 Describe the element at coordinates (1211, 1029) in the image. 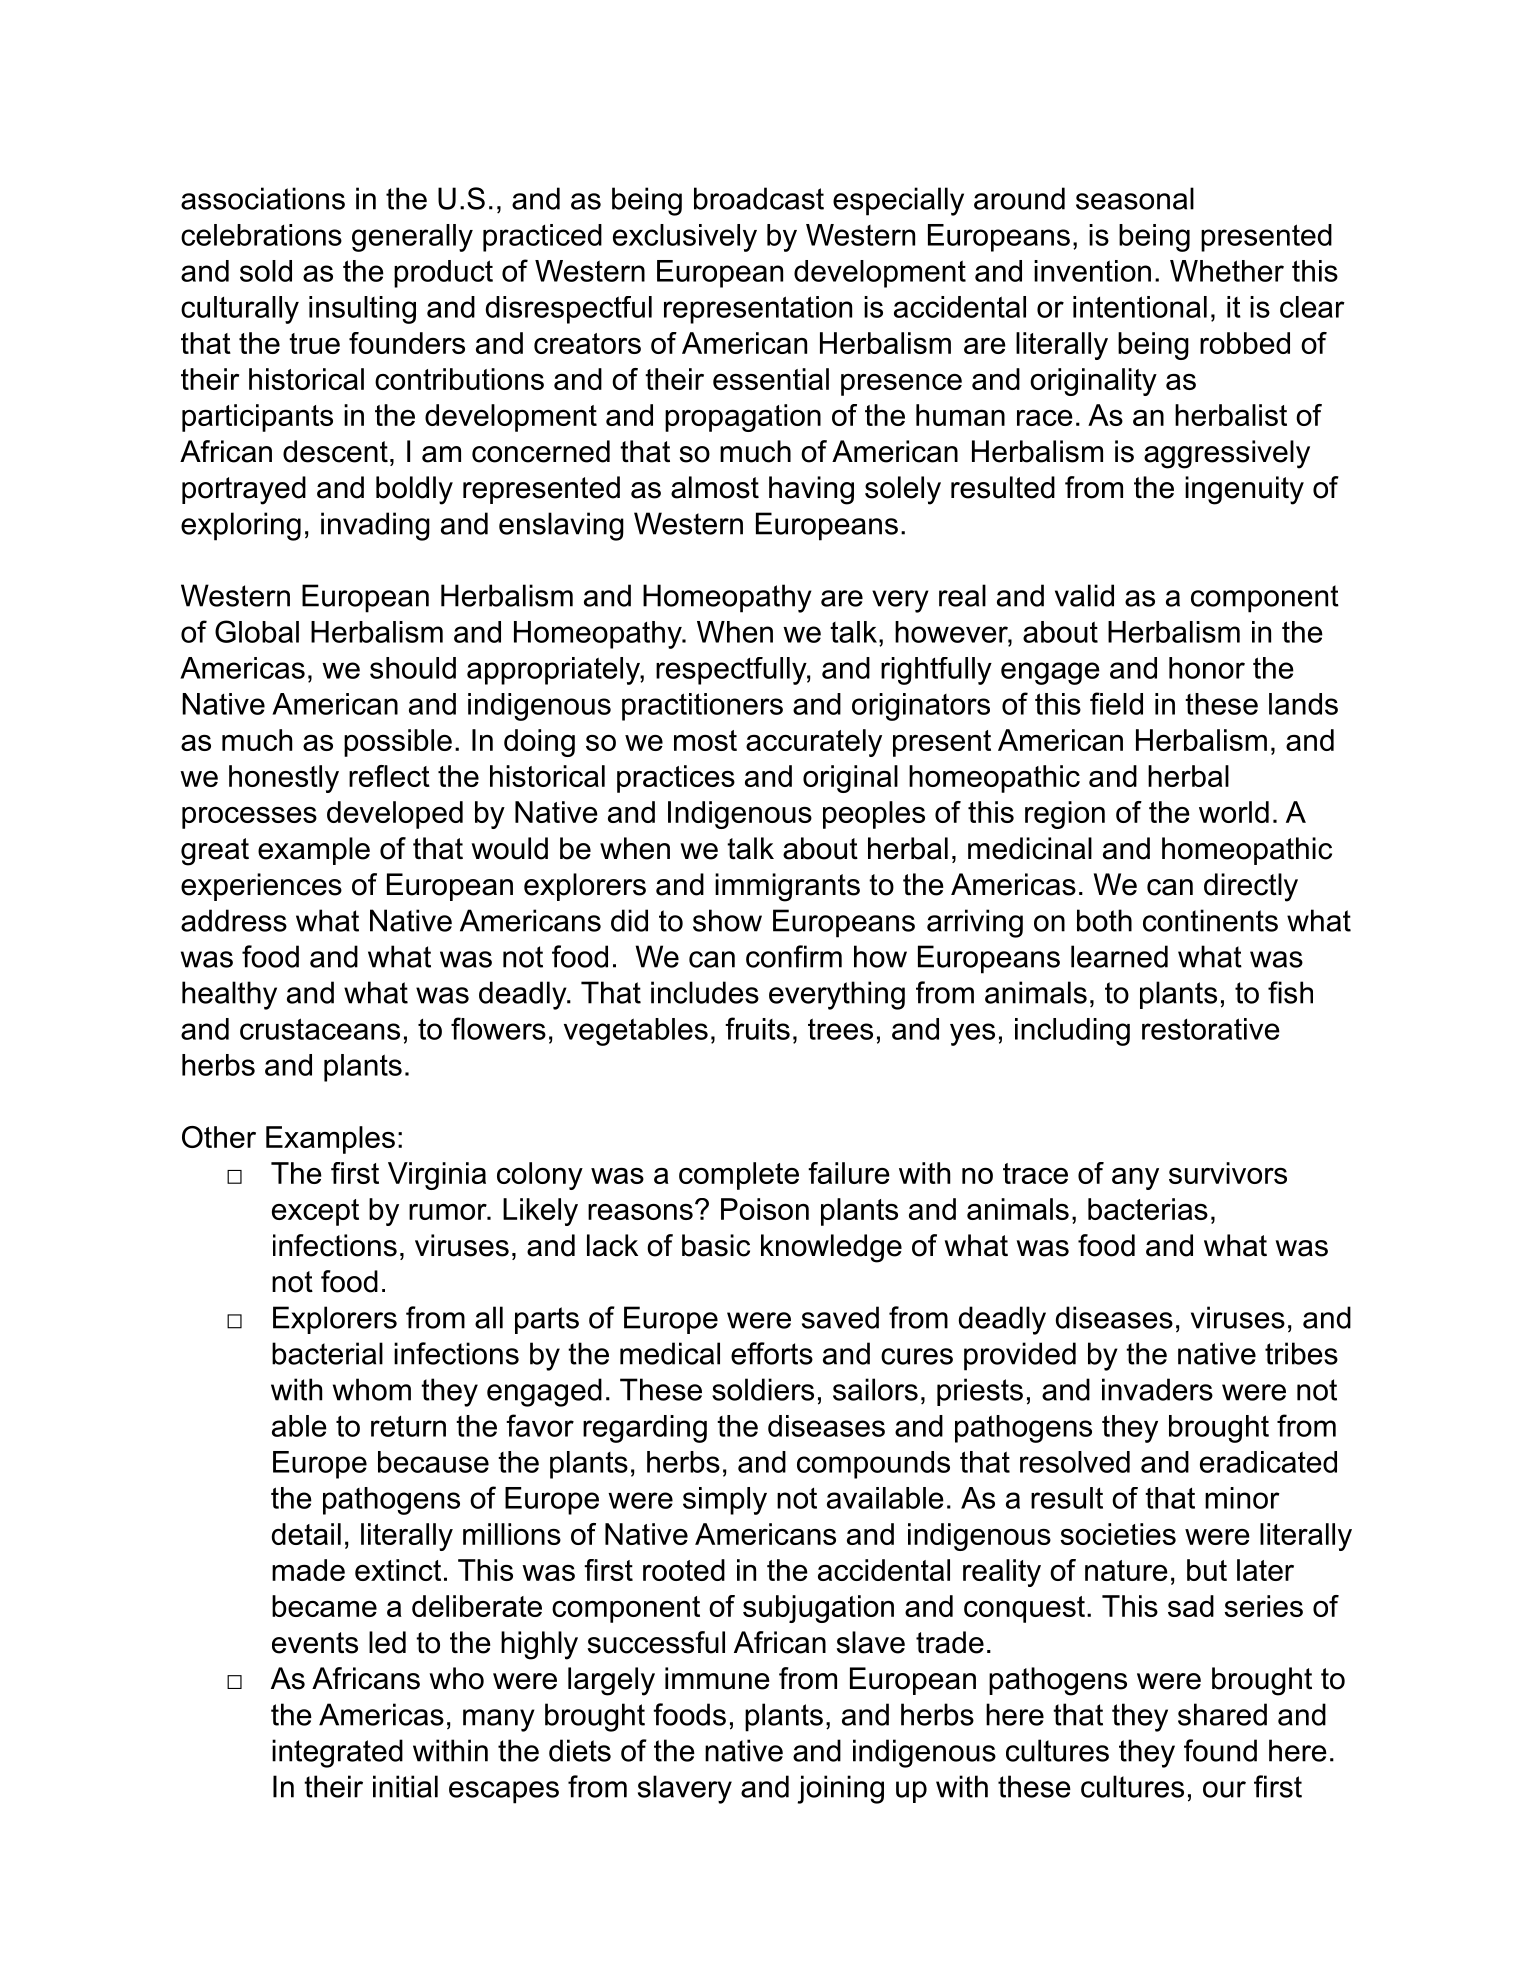

I see `restorative` at that location.
